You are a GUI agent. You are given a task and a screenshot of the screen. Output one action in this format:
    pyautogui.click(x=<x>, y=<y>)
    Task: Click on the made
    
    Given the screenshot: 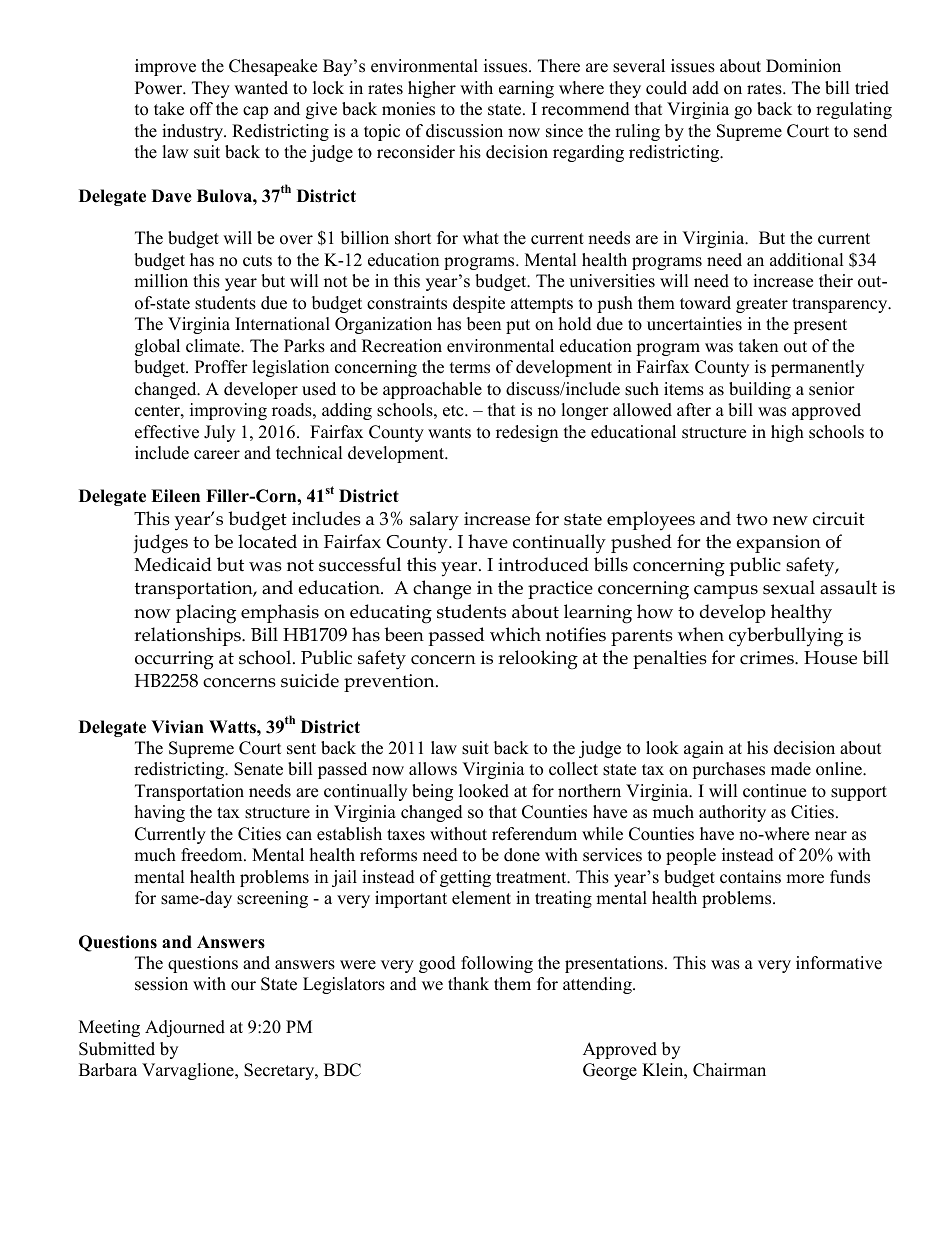 What is the action you would take?
    pyautogui.click(x=791, y=769)
